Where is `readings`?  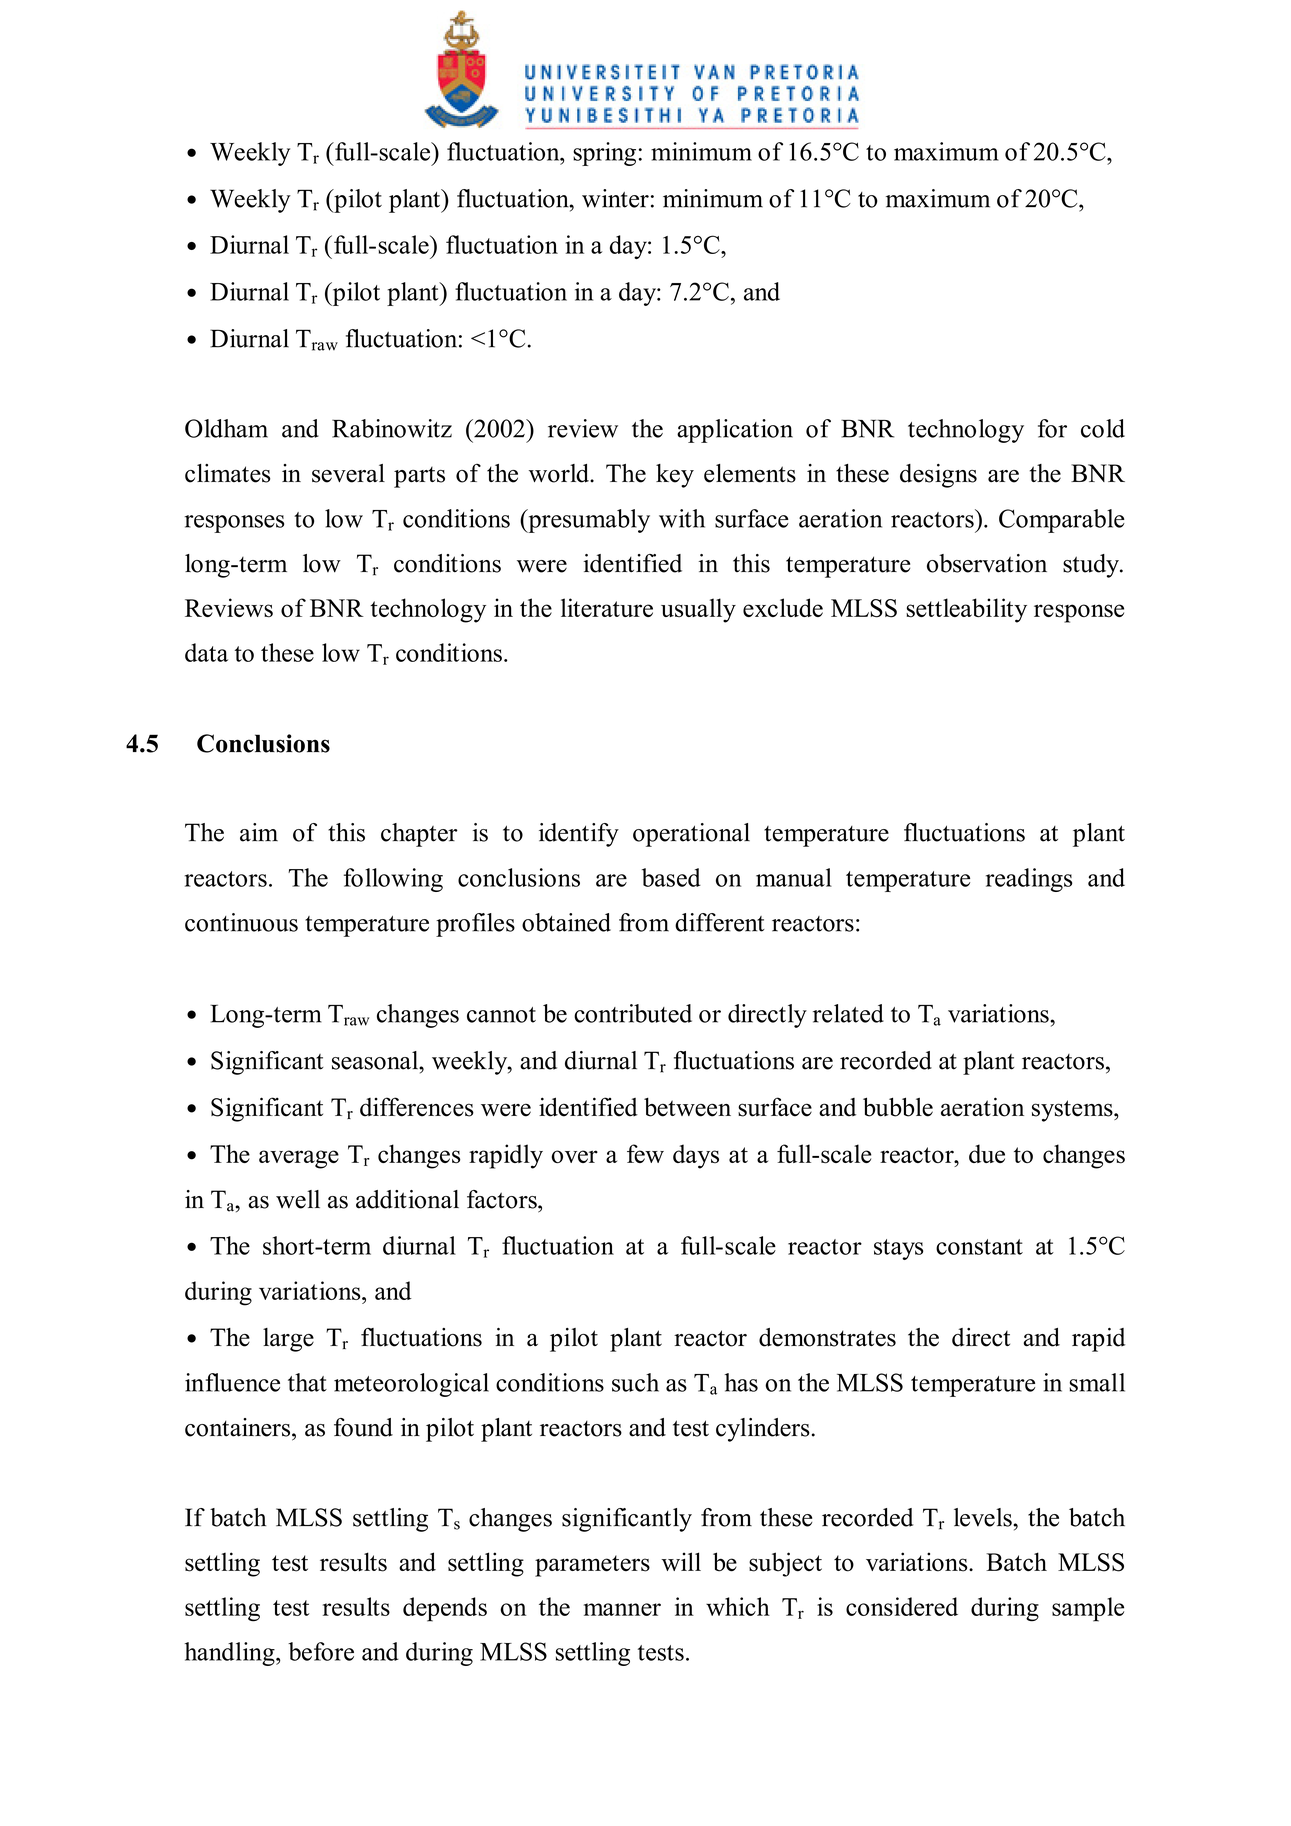 readings is located at coordinates (1029, 880).
